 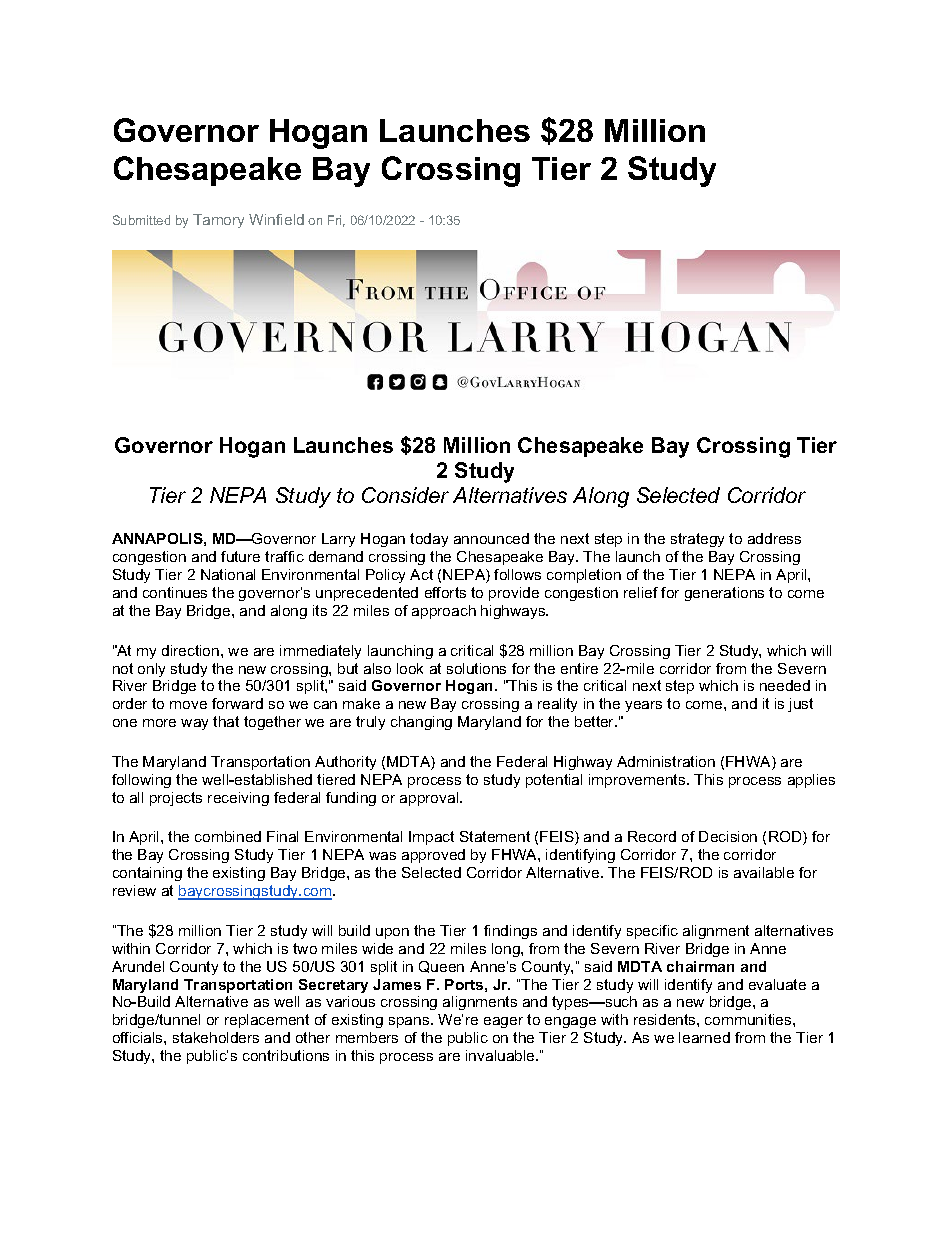 I want to click on Submitted, so click(x=141, y=220).
